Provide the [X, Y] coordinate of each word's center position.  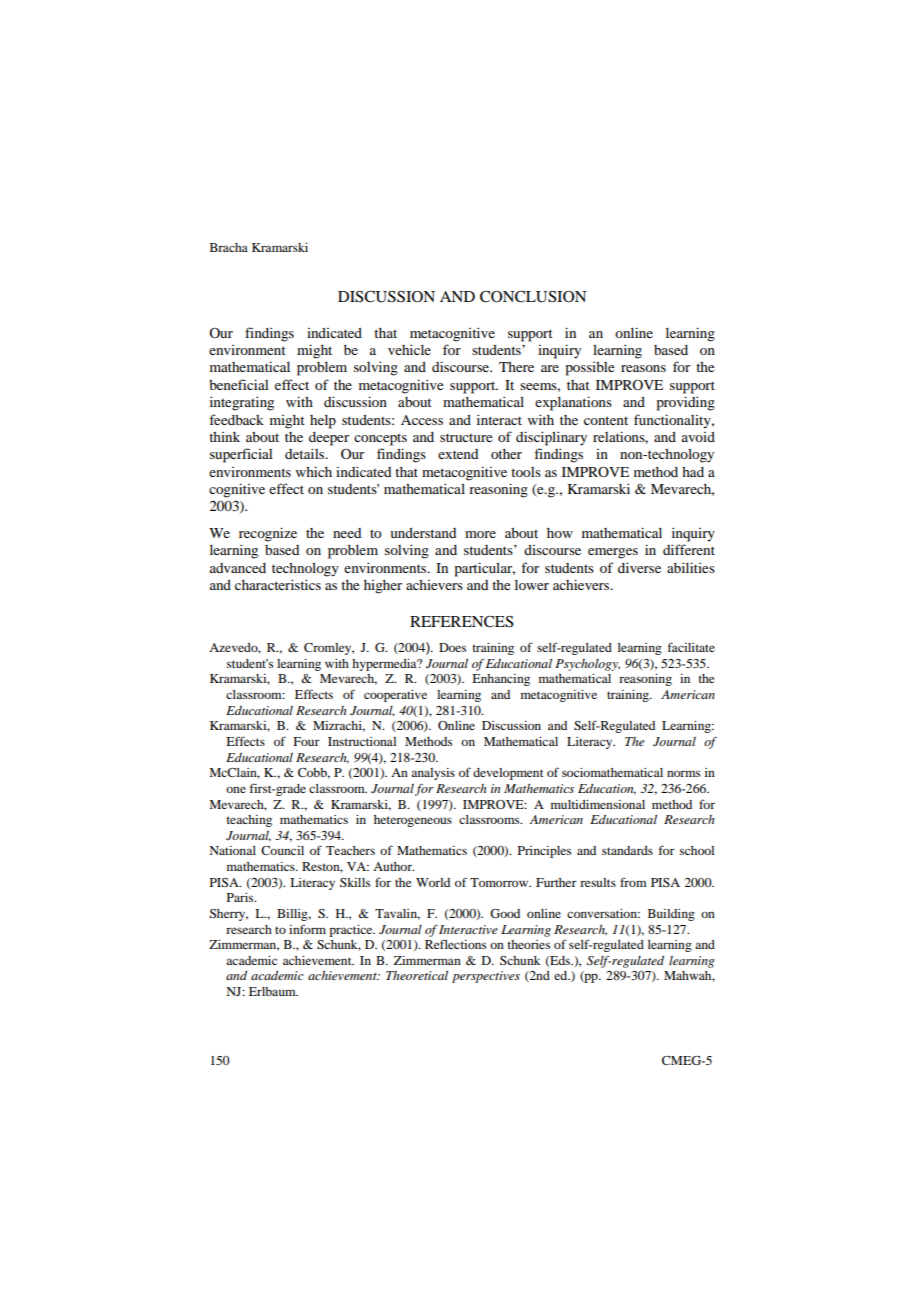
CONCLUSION [533, 297]
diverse [639, 567]
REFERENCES [462, 622]
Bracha [229, 247]
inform [307, 929]
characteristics [278, 584]
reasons [643, 368]
